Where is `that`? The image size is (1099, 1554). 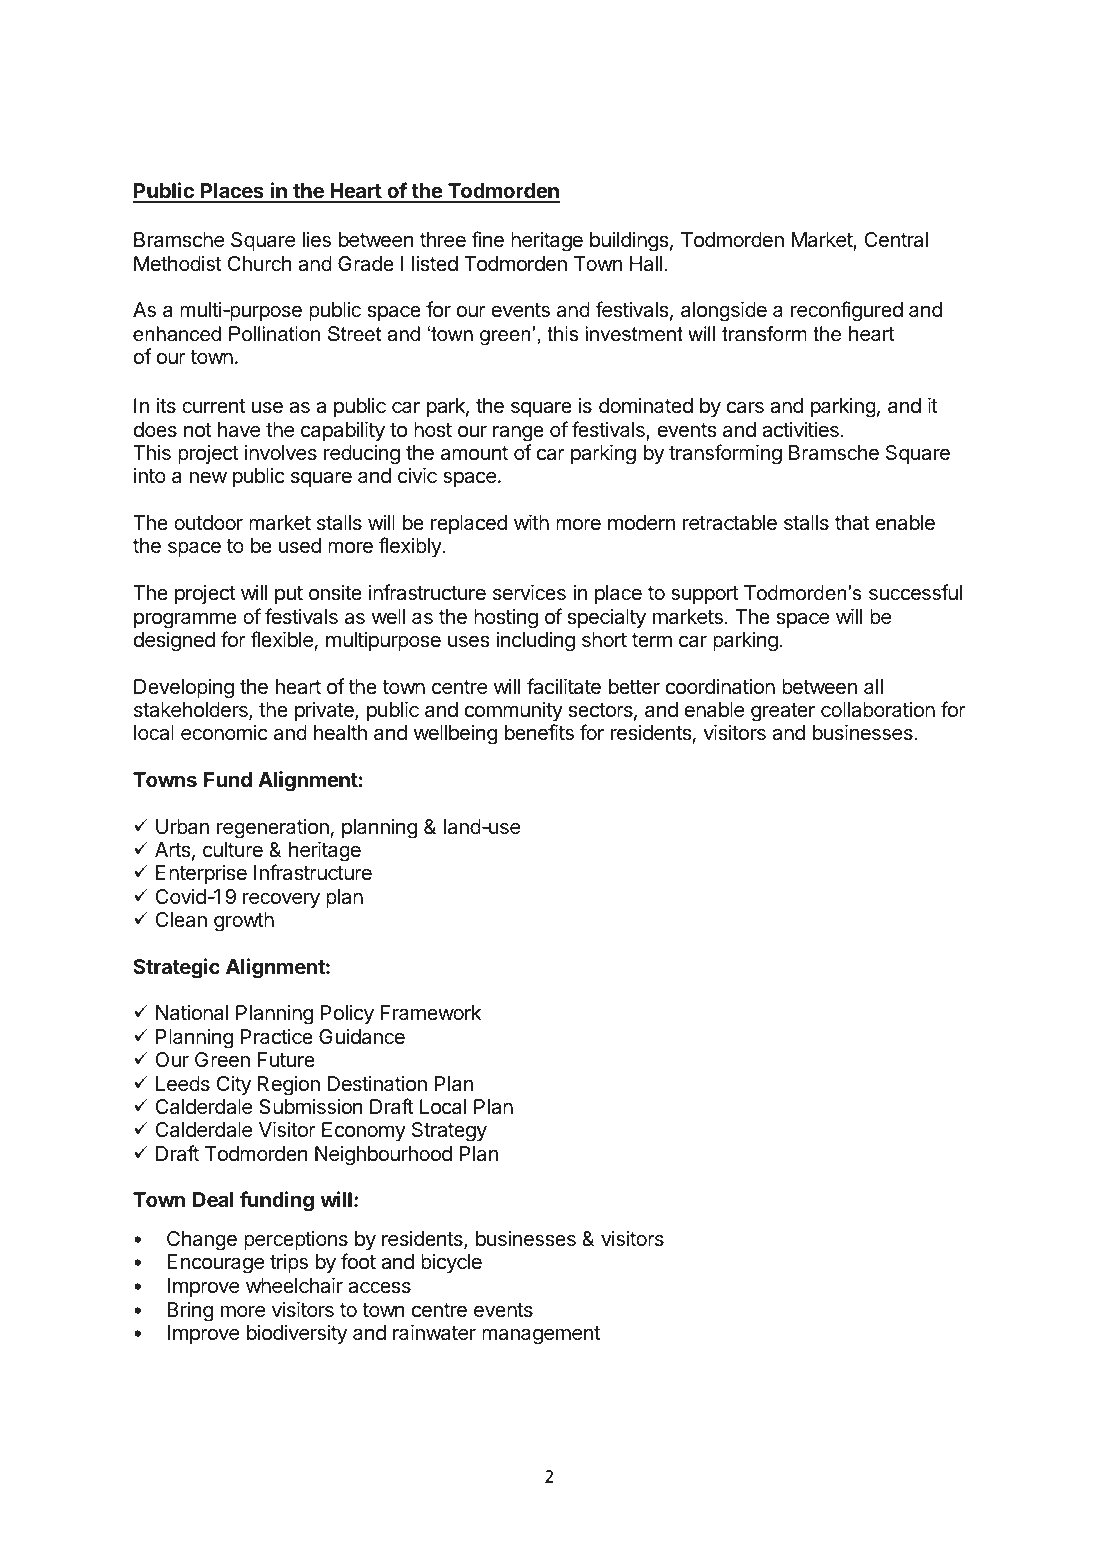
that is located at coordinates (852, 523).
